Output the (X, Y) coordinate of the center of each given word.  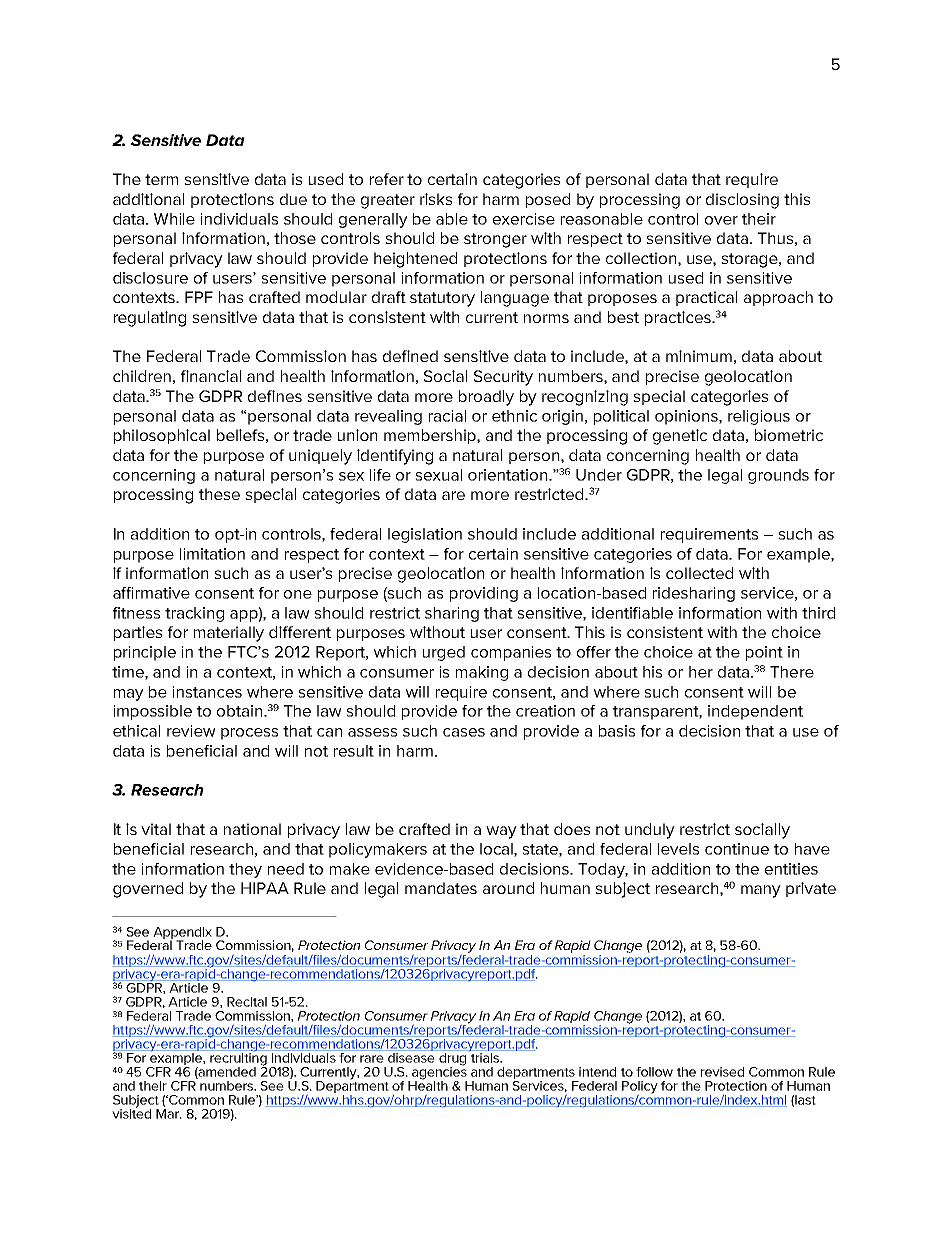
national (252, 829)
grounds (778, 476)
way (501, 832)
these (219, 494)
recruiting (238, 1059)
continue (737, 849)
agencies (439, 1073)
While (174, 219)
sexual (438, 475)
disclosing (742, 201)
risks (436, 199)
